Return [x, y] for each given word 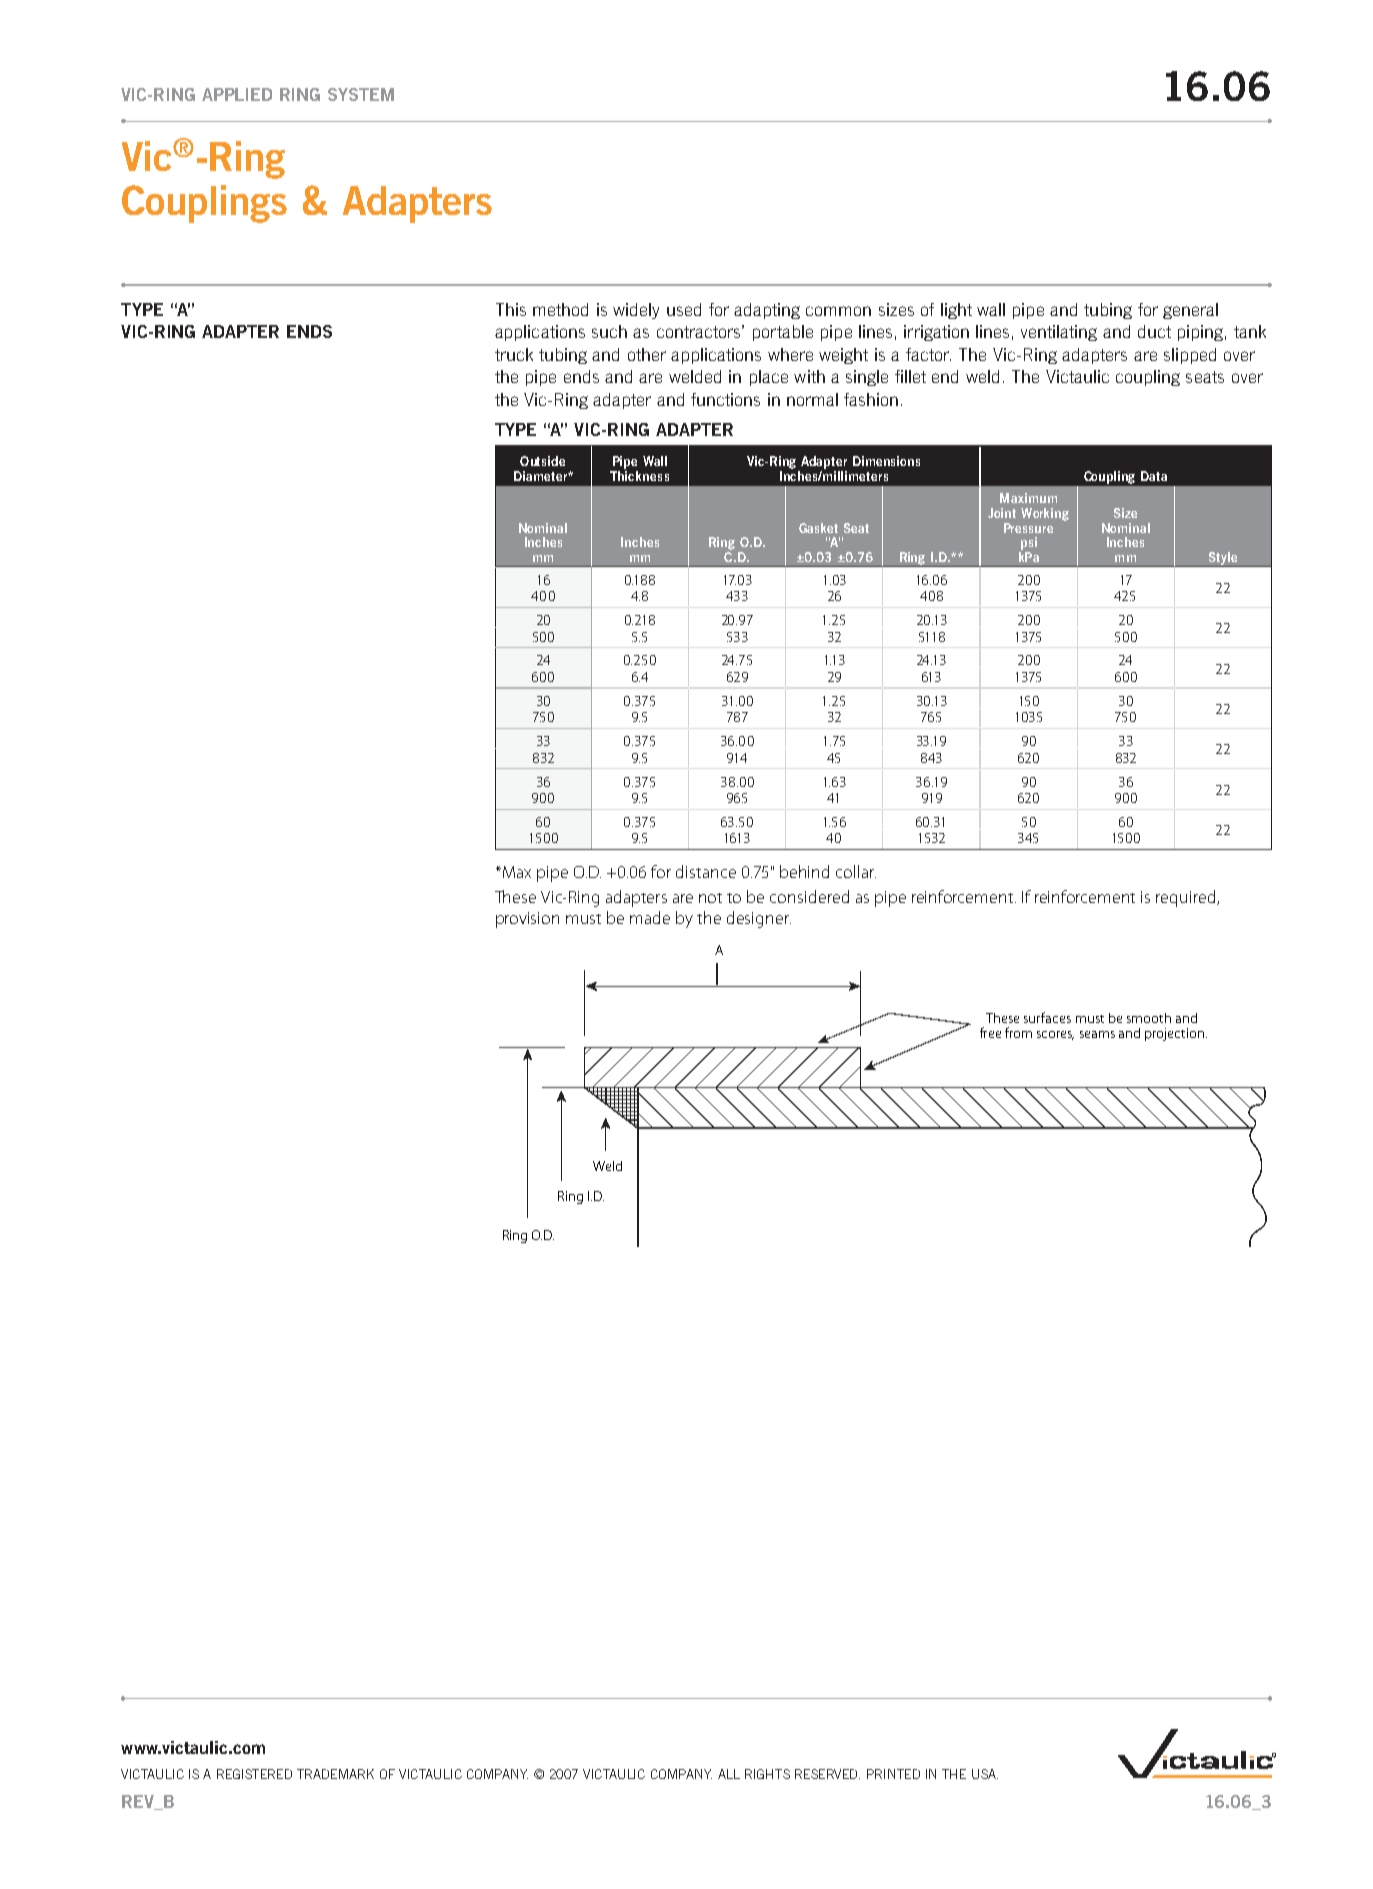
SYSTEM [361, 94]
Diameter [541, 476]
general [1190, 311]
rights [767, 1774]
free [990, 1032]
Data [1154, 476]
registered [254, 1774]
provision [527, 920]
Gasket [818, 528]
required [1187, 898]
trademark [335, 1774]
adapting [767, 311]
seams [1097, 1034]
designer [759, 919]
